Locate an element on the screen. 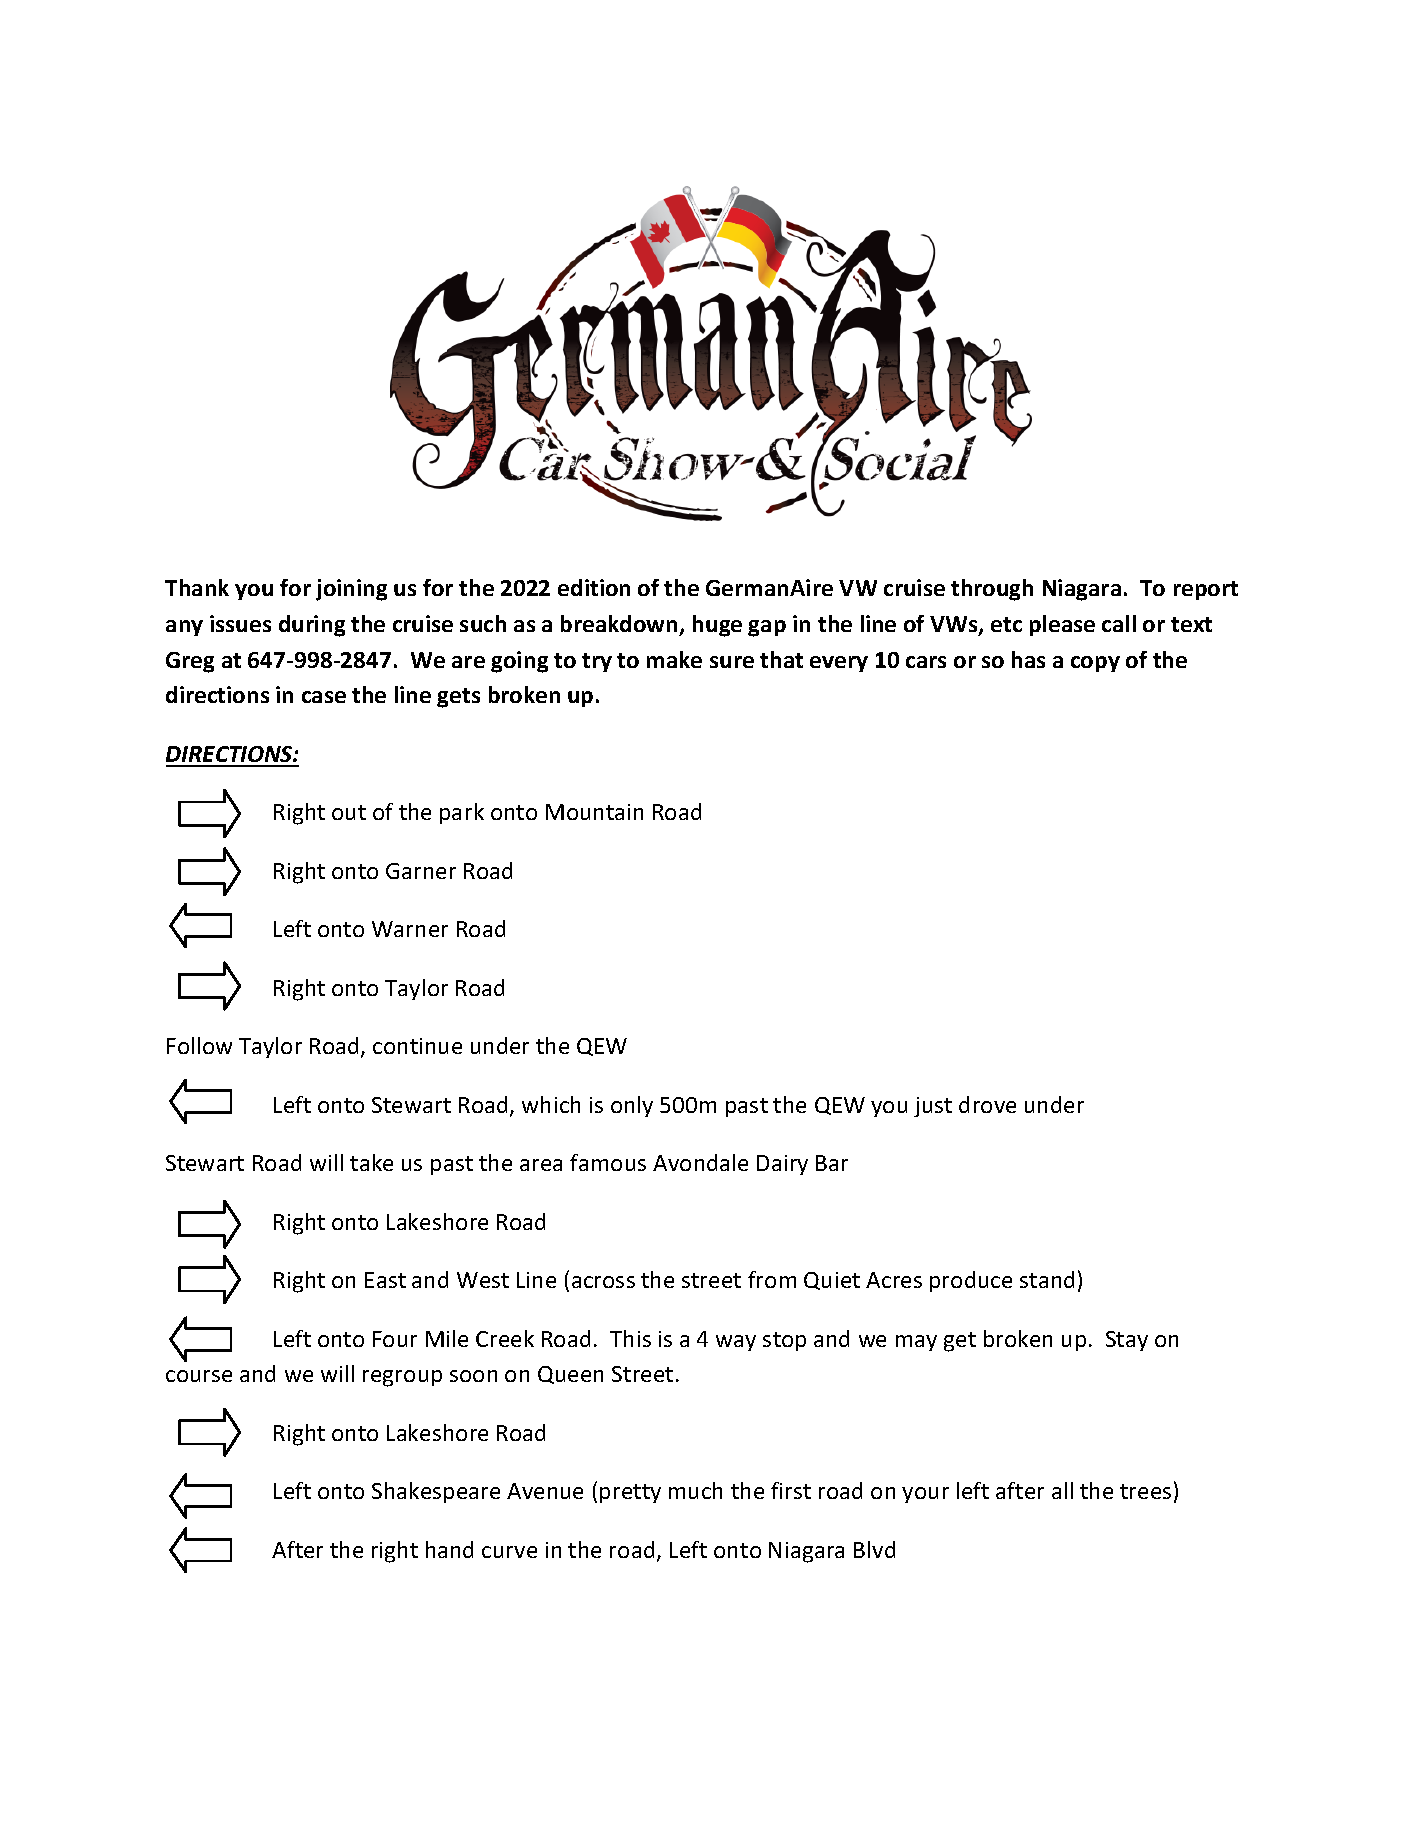 The width and height of the screenshot is (1407, 1821). during is located at coordinates (312, 626).
